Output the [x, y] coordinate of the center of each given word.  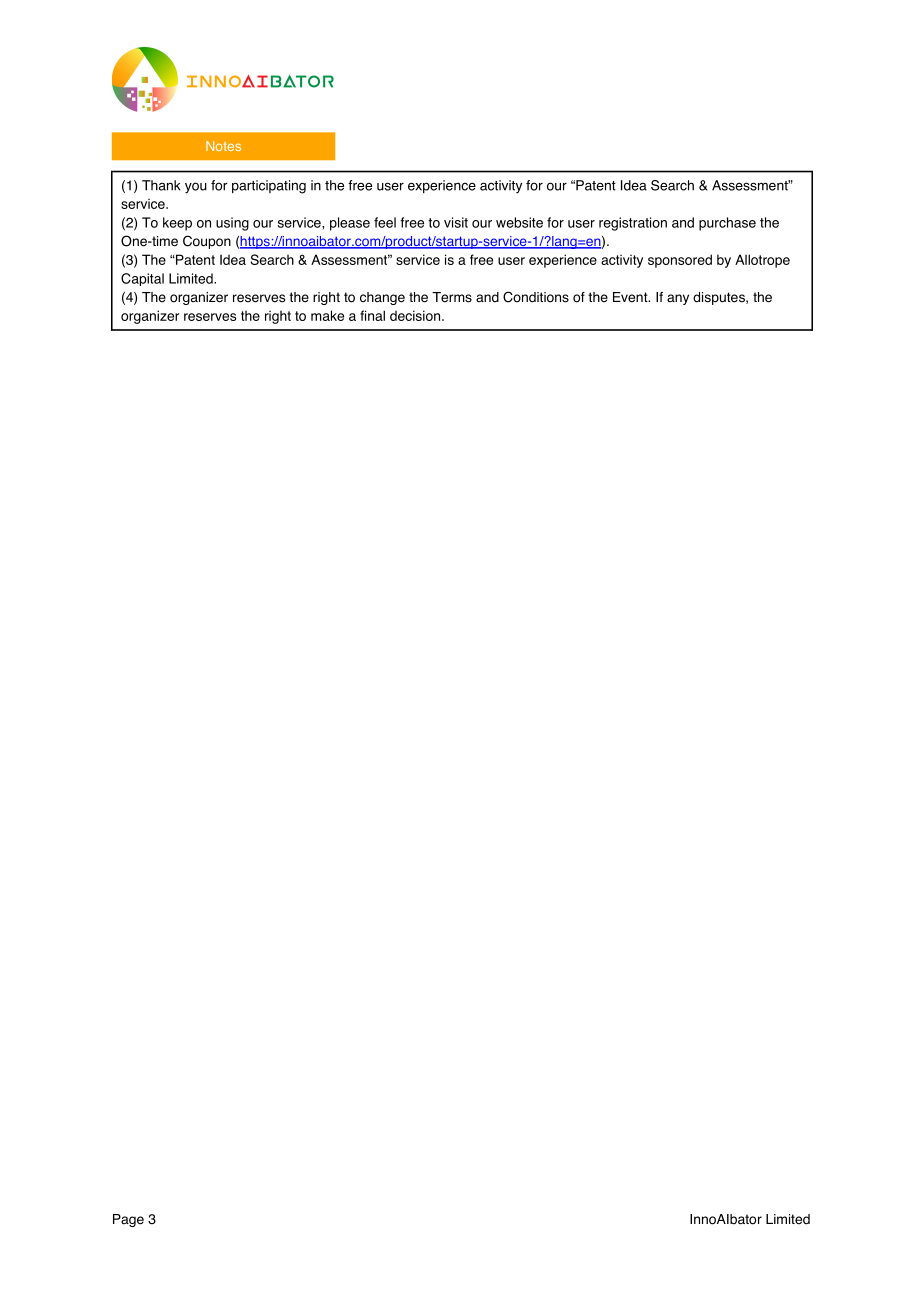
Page [128, 1220]
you [196, 188]
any [678, 299]
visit [456, 222]
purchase [727, 224]
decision [416, 315]
